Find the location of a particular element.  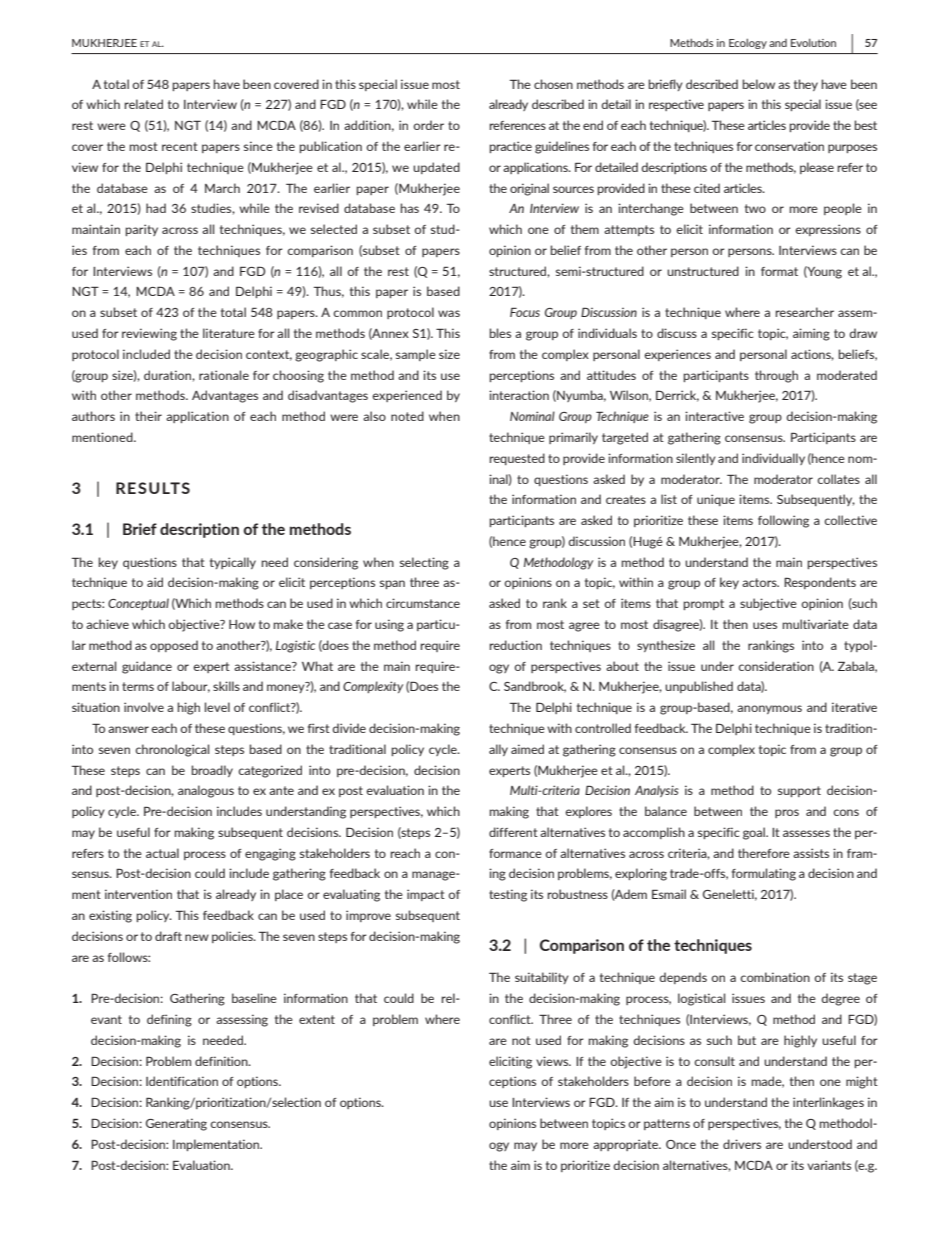

below is located at coordinates (759, 84).
